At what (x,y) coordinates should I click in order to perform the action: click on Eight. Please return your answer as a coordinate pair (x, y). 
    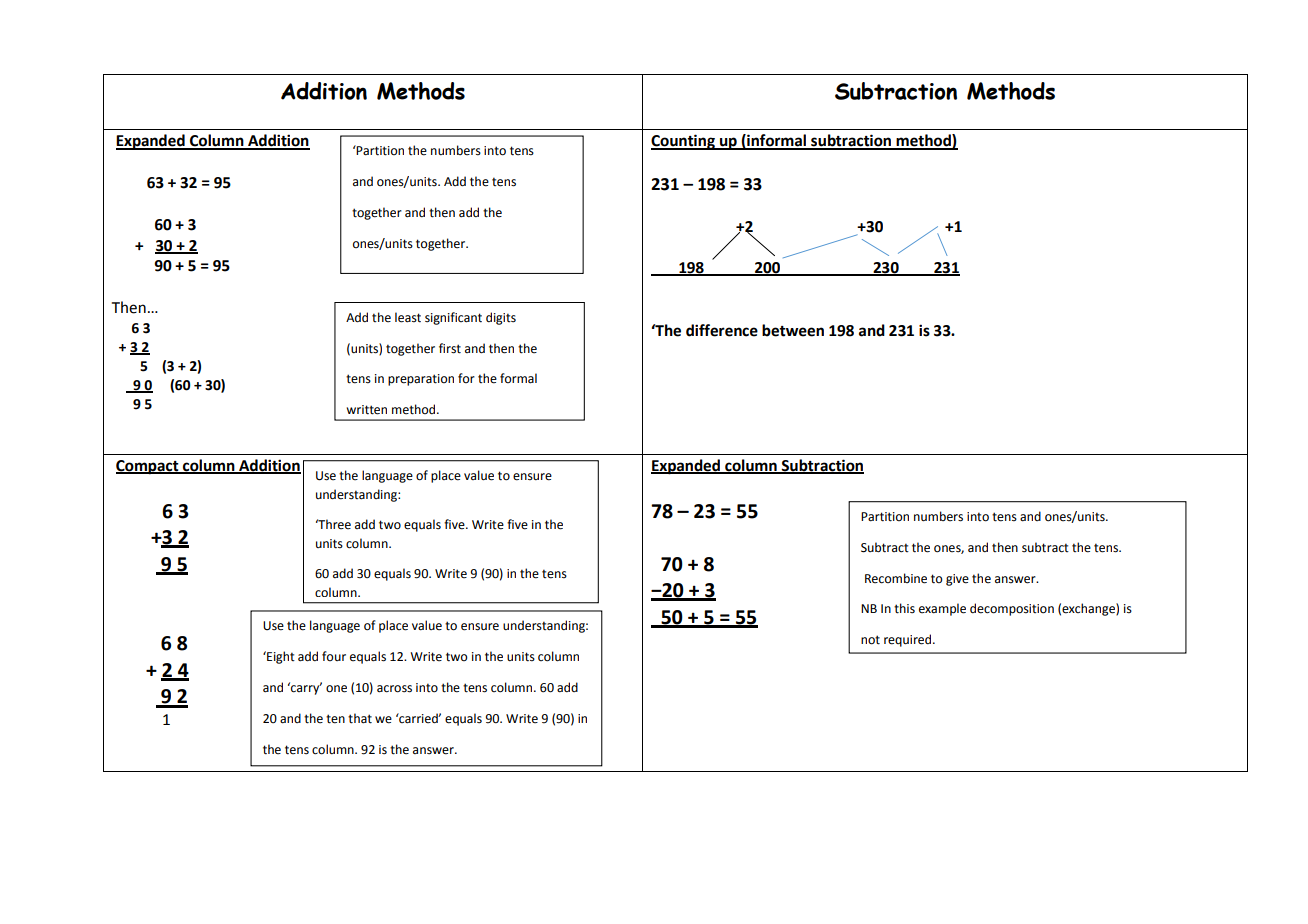
    Looking at the image, I should click on (280, 657).
